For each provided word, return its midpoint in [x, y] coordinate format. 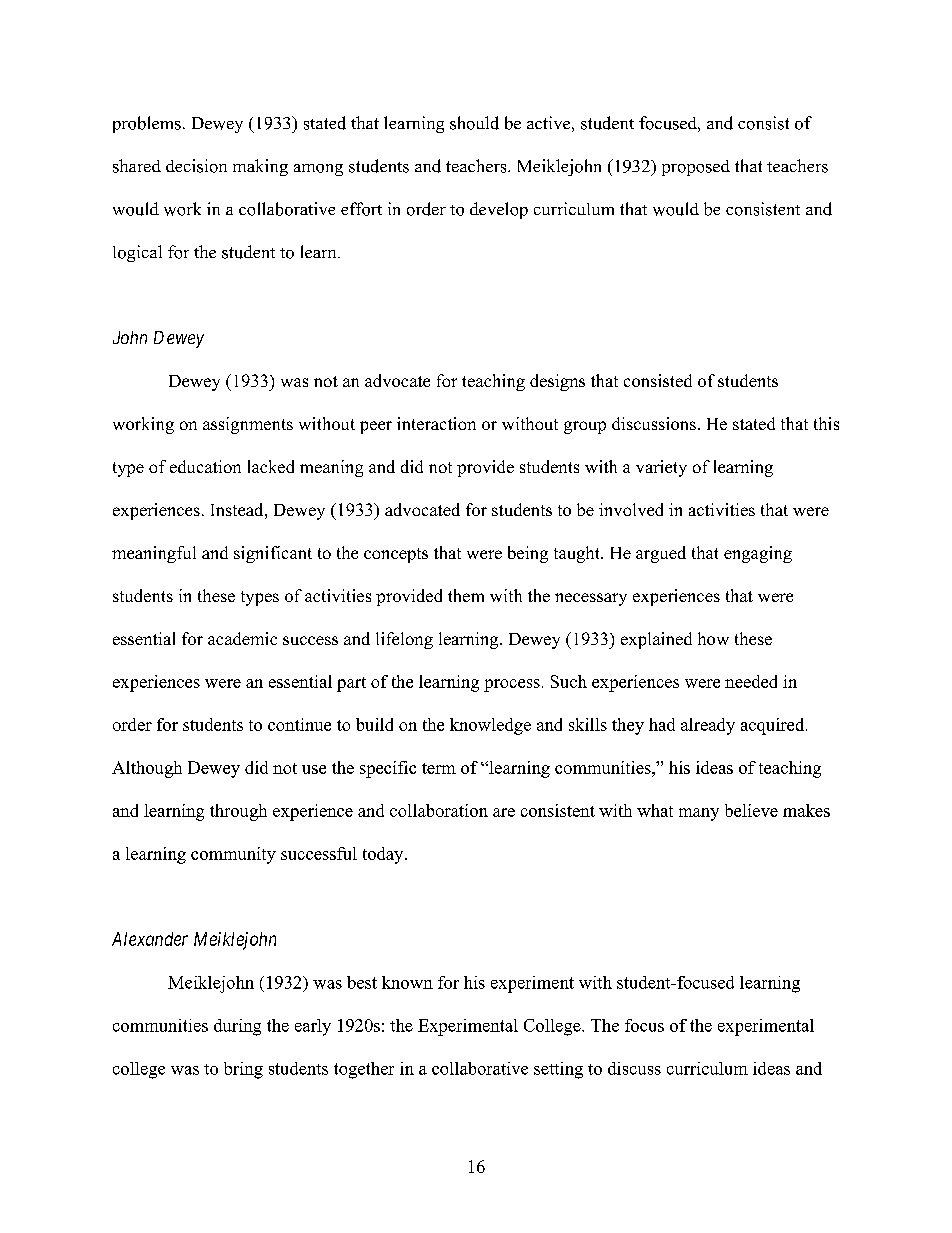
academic [242, 638]
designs [557, 382]
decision [196, 166]
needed [751, 681]
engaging [758, 554]
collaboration [439, 810]
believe [751, 810]
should [474, 123]
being [528, 554]
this [826, 423]
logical [137, 253]
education [205, 466]
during [237, 1027]
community [233, 855]
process [512, 685]
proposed [696, 168]
